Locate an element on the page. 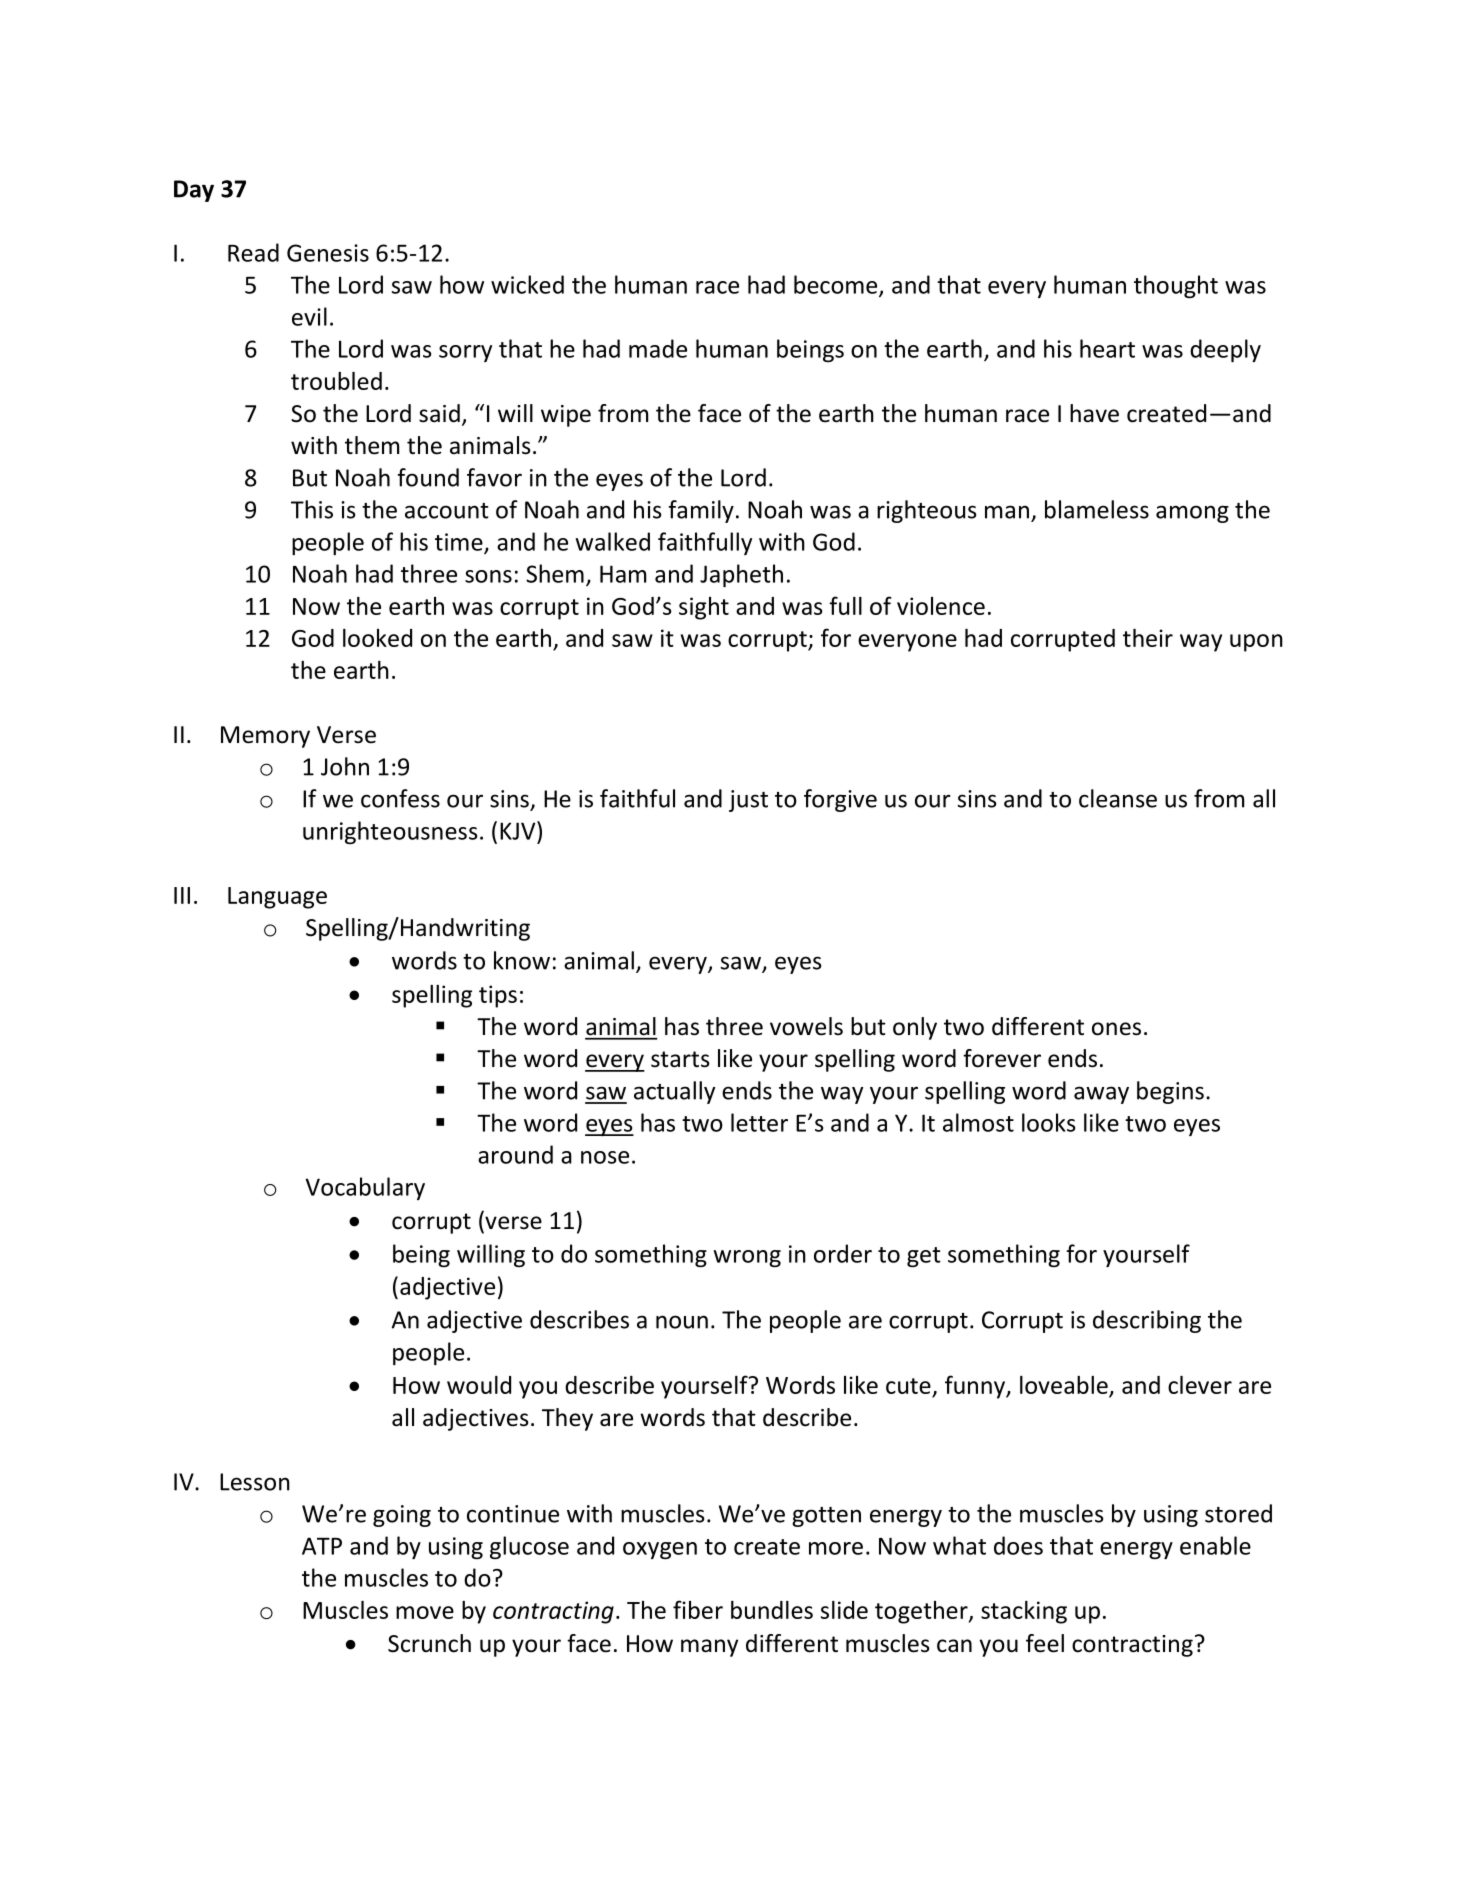 The image size is (1464, 1894). thought is located at coordinates (1176, 286).
